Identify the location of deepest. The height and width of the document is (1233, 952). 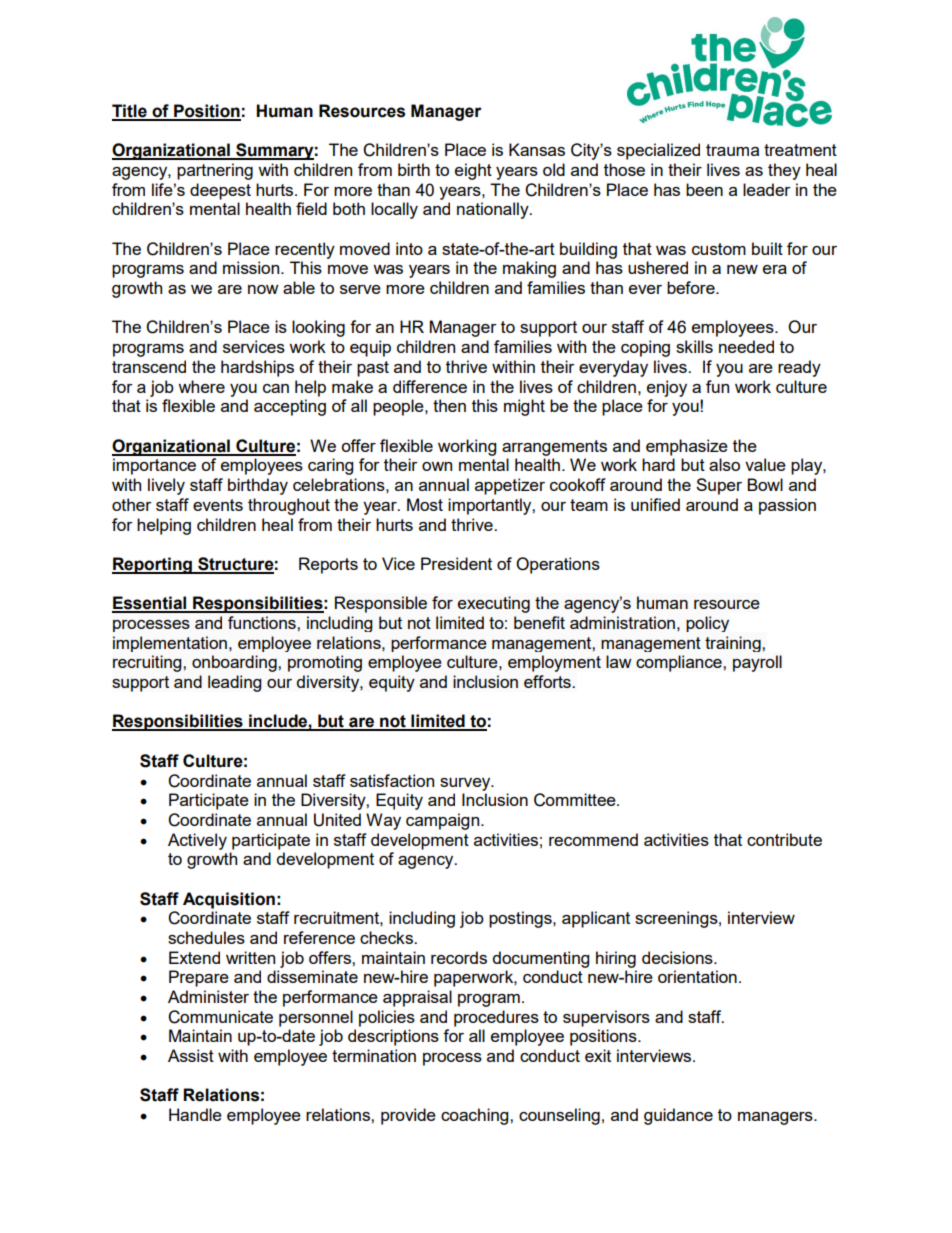
(220, 191).
